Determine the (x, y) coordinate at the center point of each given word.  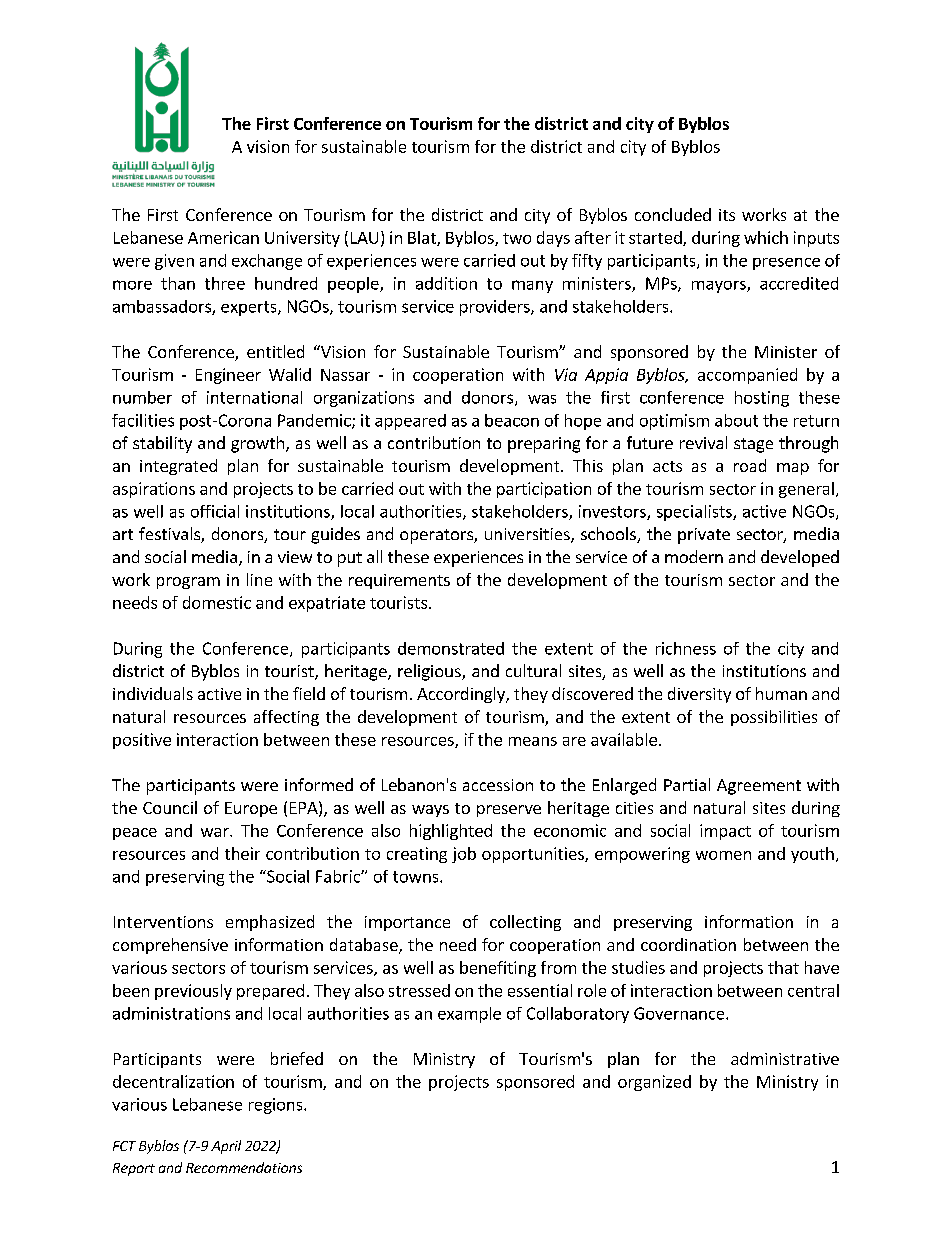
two (517, 238)
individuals (153, 693)
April (226, 1147)
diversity (699, 695)
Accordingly (462, 695)
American (223, 237)
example (469, 1015)
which (766, 237)
